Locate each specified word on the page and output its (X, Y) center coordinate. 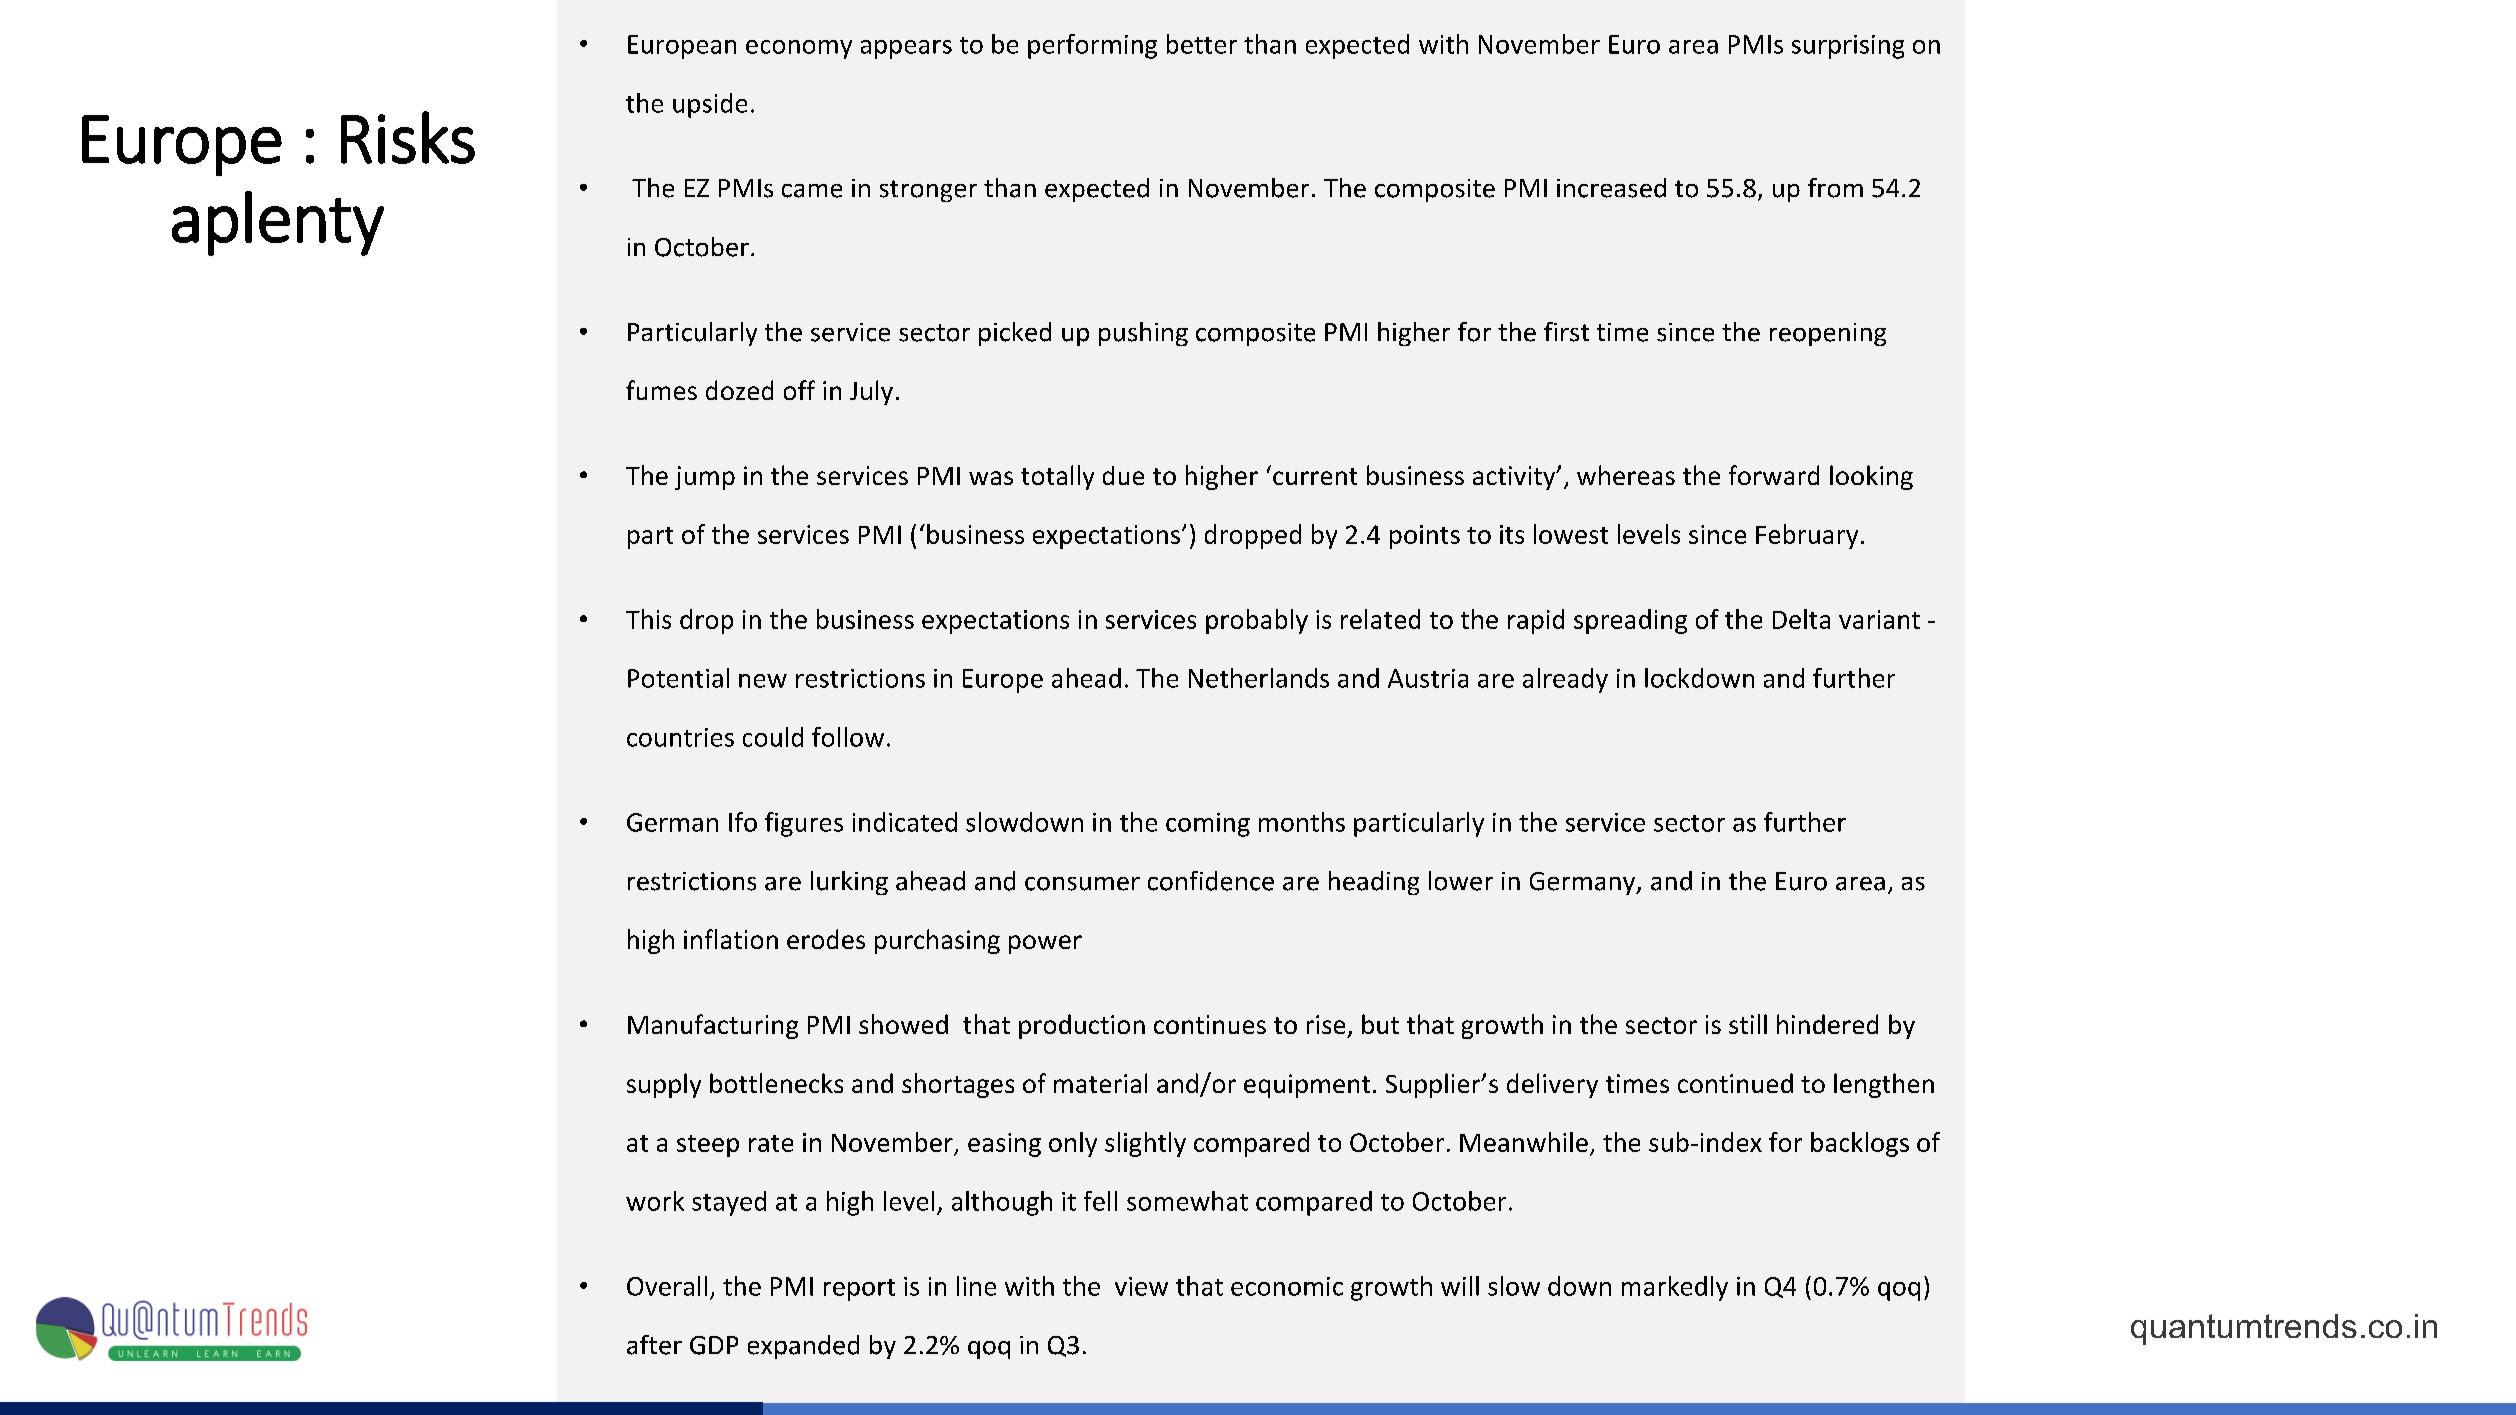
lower (1461, 881)
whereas (1626, 475)
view (1141, 1286)
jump (705, 478)
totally (1057, 477)
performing (1092, 46)
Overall (667, 1286)
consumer (1082, 884)
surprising (1848, 47)
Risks (408, 137)
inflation (731, 939)
